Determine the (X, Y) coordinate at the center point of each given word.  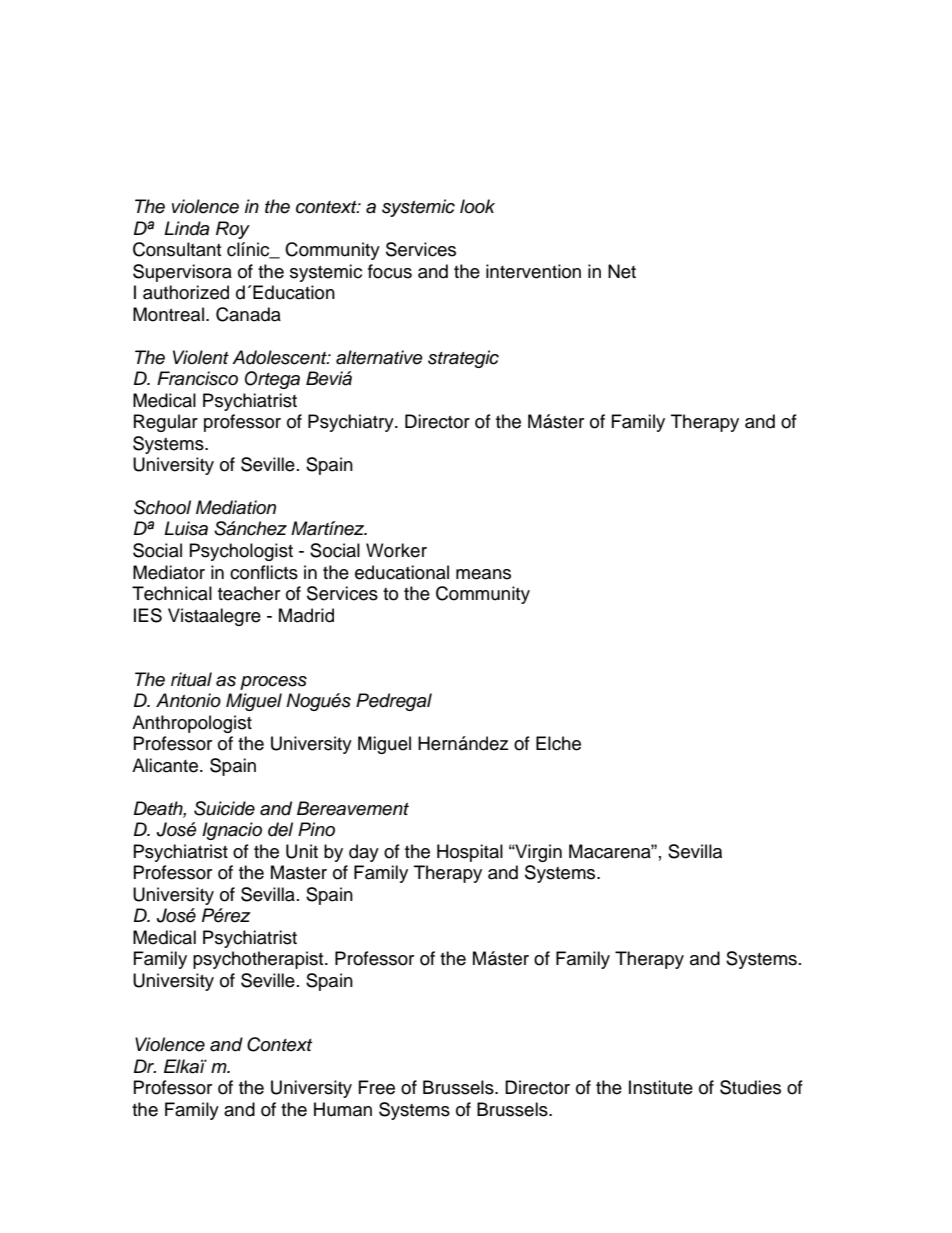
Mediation (236, 507)
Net (622, 271)
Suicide (224, 808)
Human (343, 1109)
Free (377, 1087)
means (483, 574)
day (364, 853)
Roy (233, 230)
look (477, 206)
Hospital (470, 853)
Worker (396, 550)
